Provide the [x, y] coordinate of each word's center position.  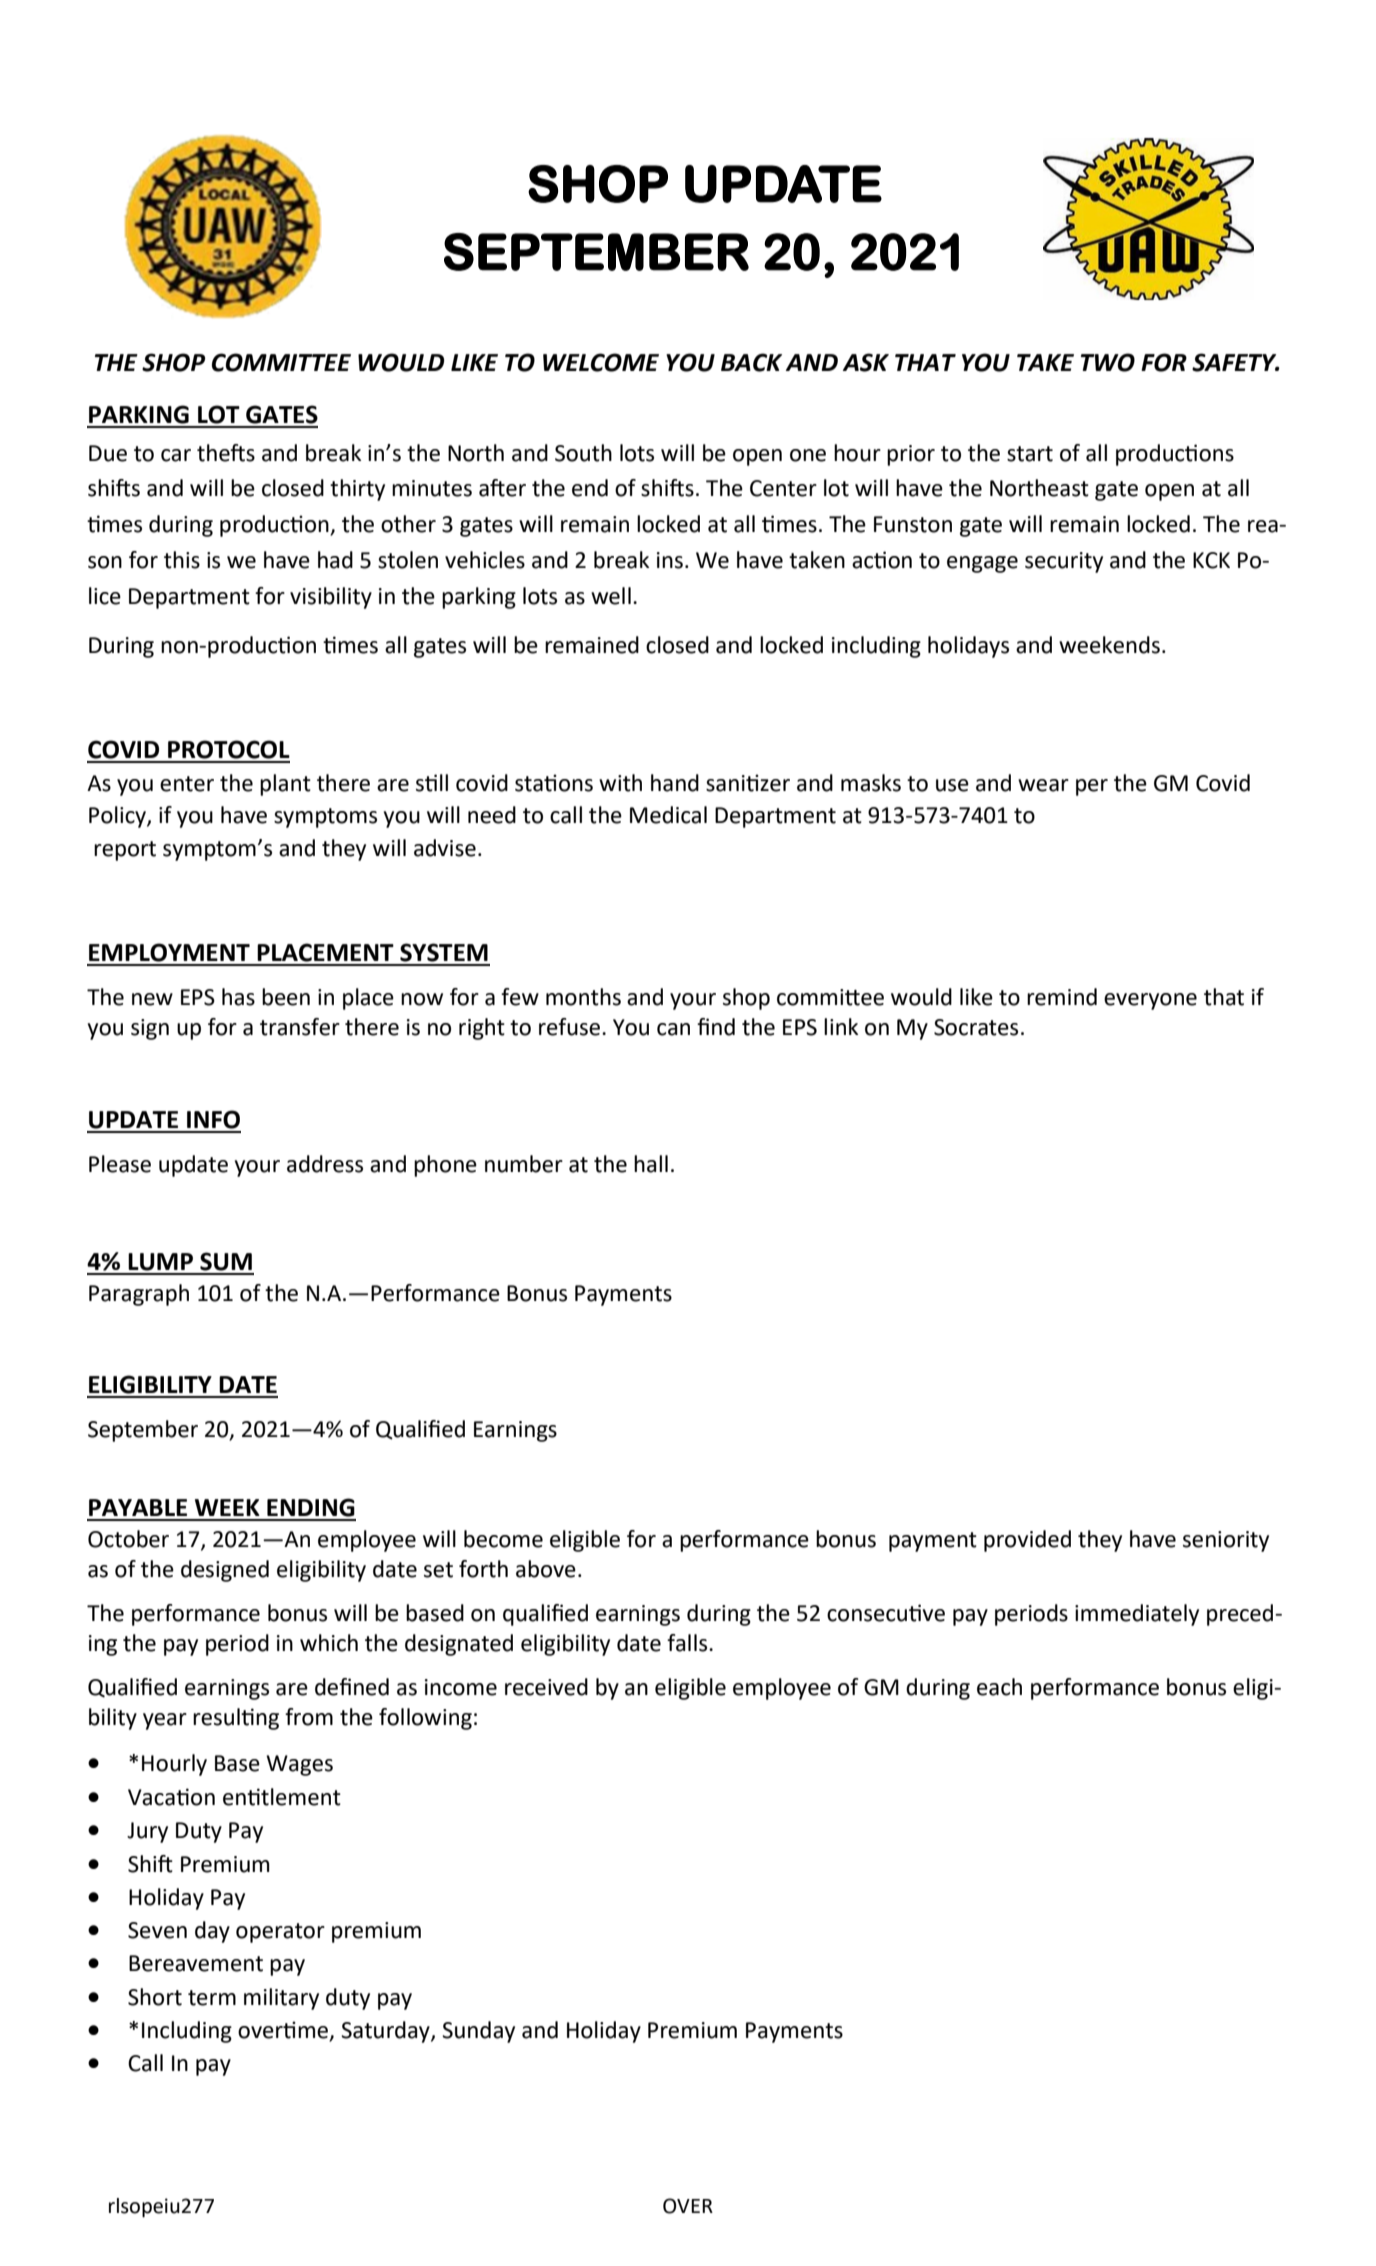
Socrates [976, 1027]
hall [651, 1164]
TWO [1108, 362]
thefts [226, 453]
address [325, 1164]
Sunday [478, 2032]
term [212, 1998]
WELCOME [601, 362]
